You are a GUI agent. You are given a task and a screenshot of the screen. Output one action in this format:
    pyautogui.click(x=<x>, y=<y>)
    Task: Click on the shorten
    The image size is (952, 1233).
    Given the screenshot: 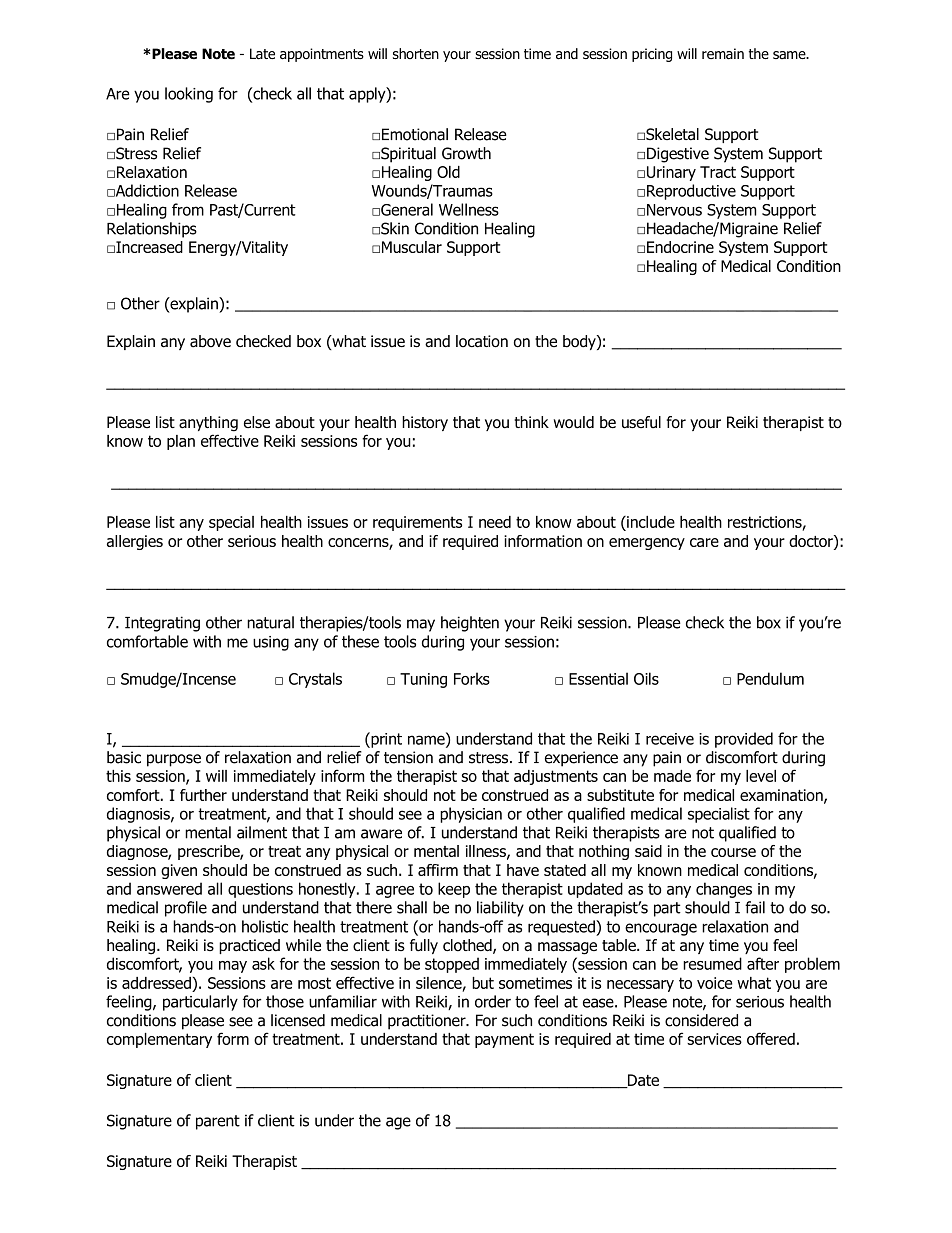 What is the action you would take?
    pyautogui.click(x=416, y=53)
